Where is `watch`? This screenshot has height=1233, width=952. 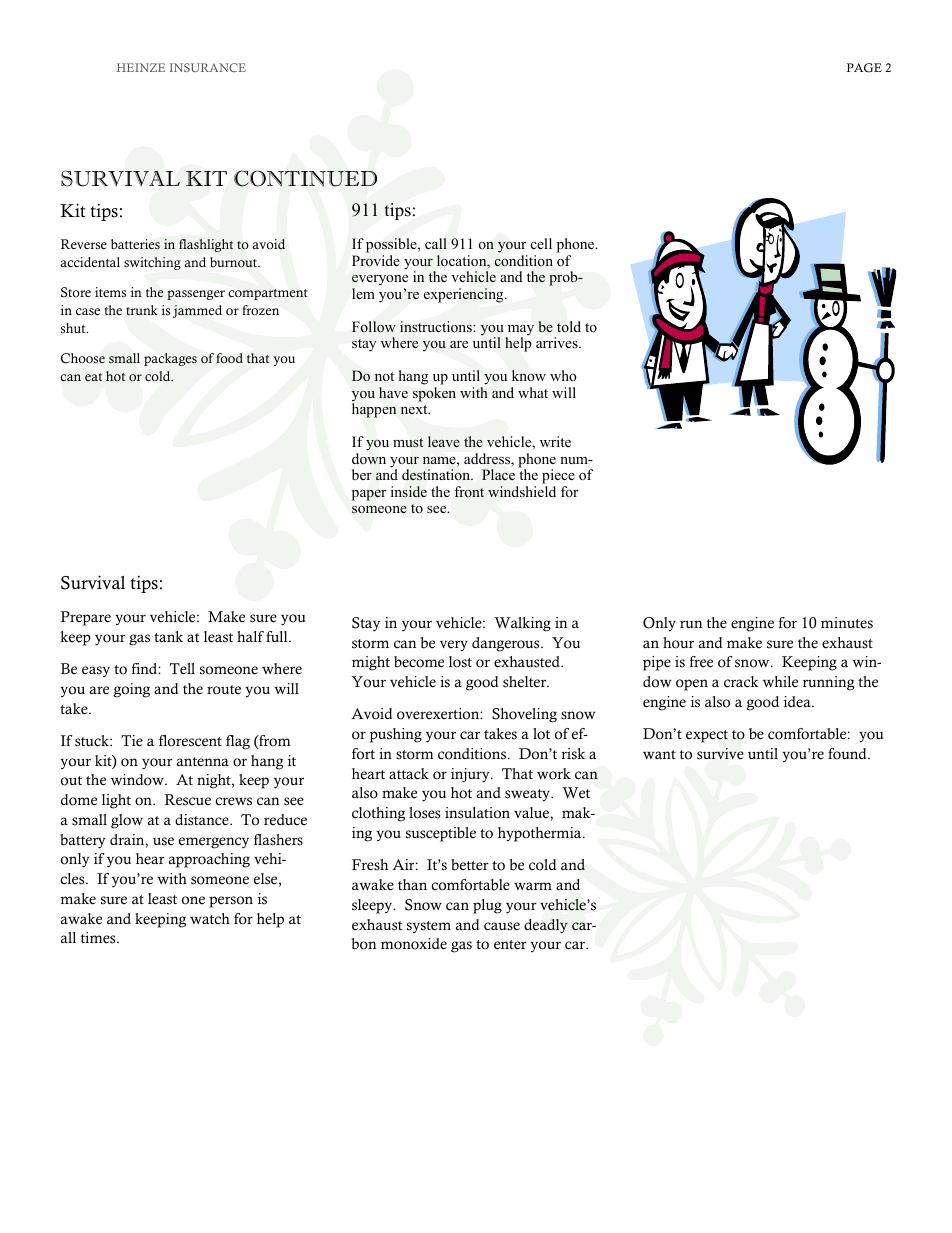
watch is located at coordinates (210, 919).
